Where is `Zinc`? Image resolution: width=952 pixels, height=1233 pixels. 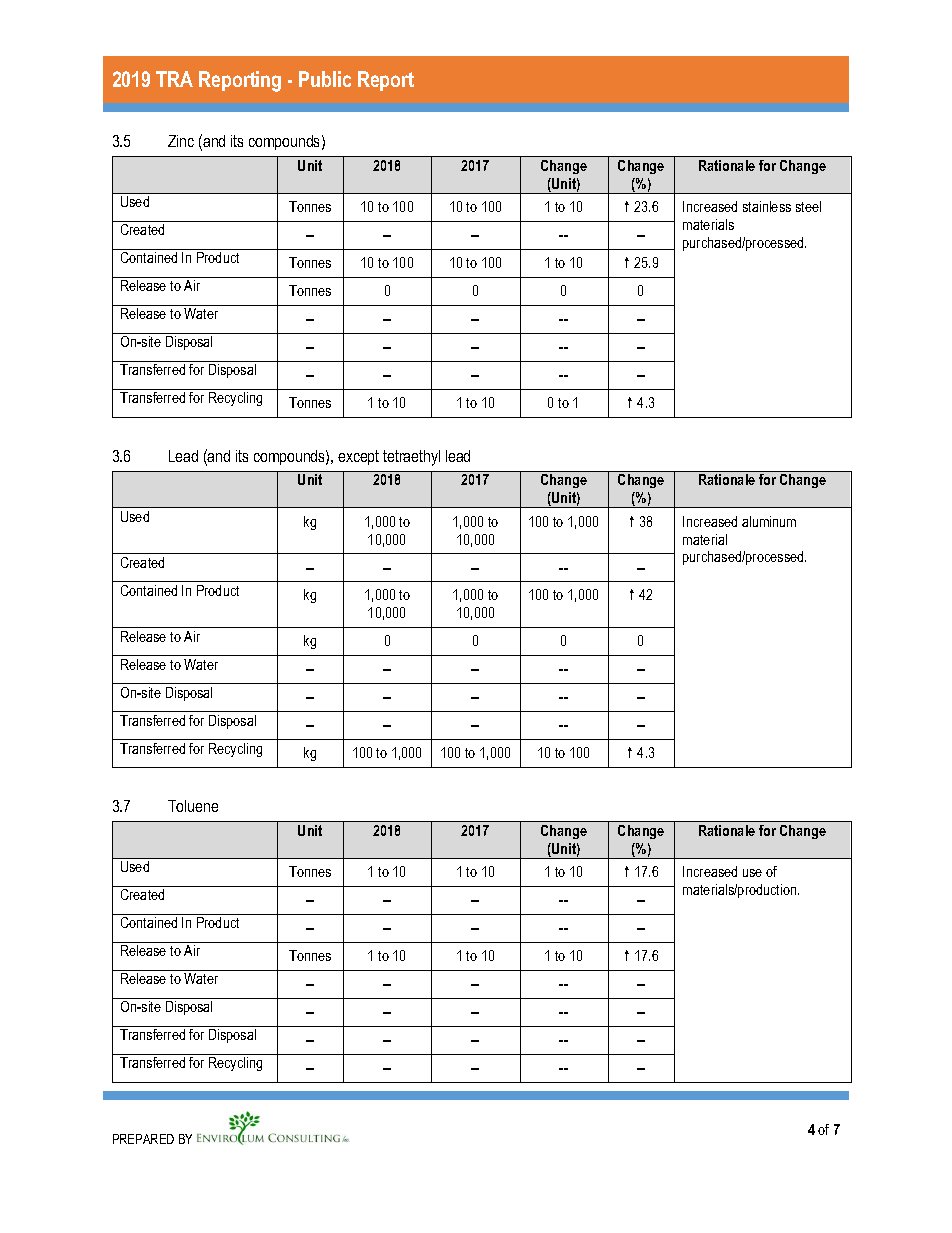 Zinc is located at coordinates (181, 141).
